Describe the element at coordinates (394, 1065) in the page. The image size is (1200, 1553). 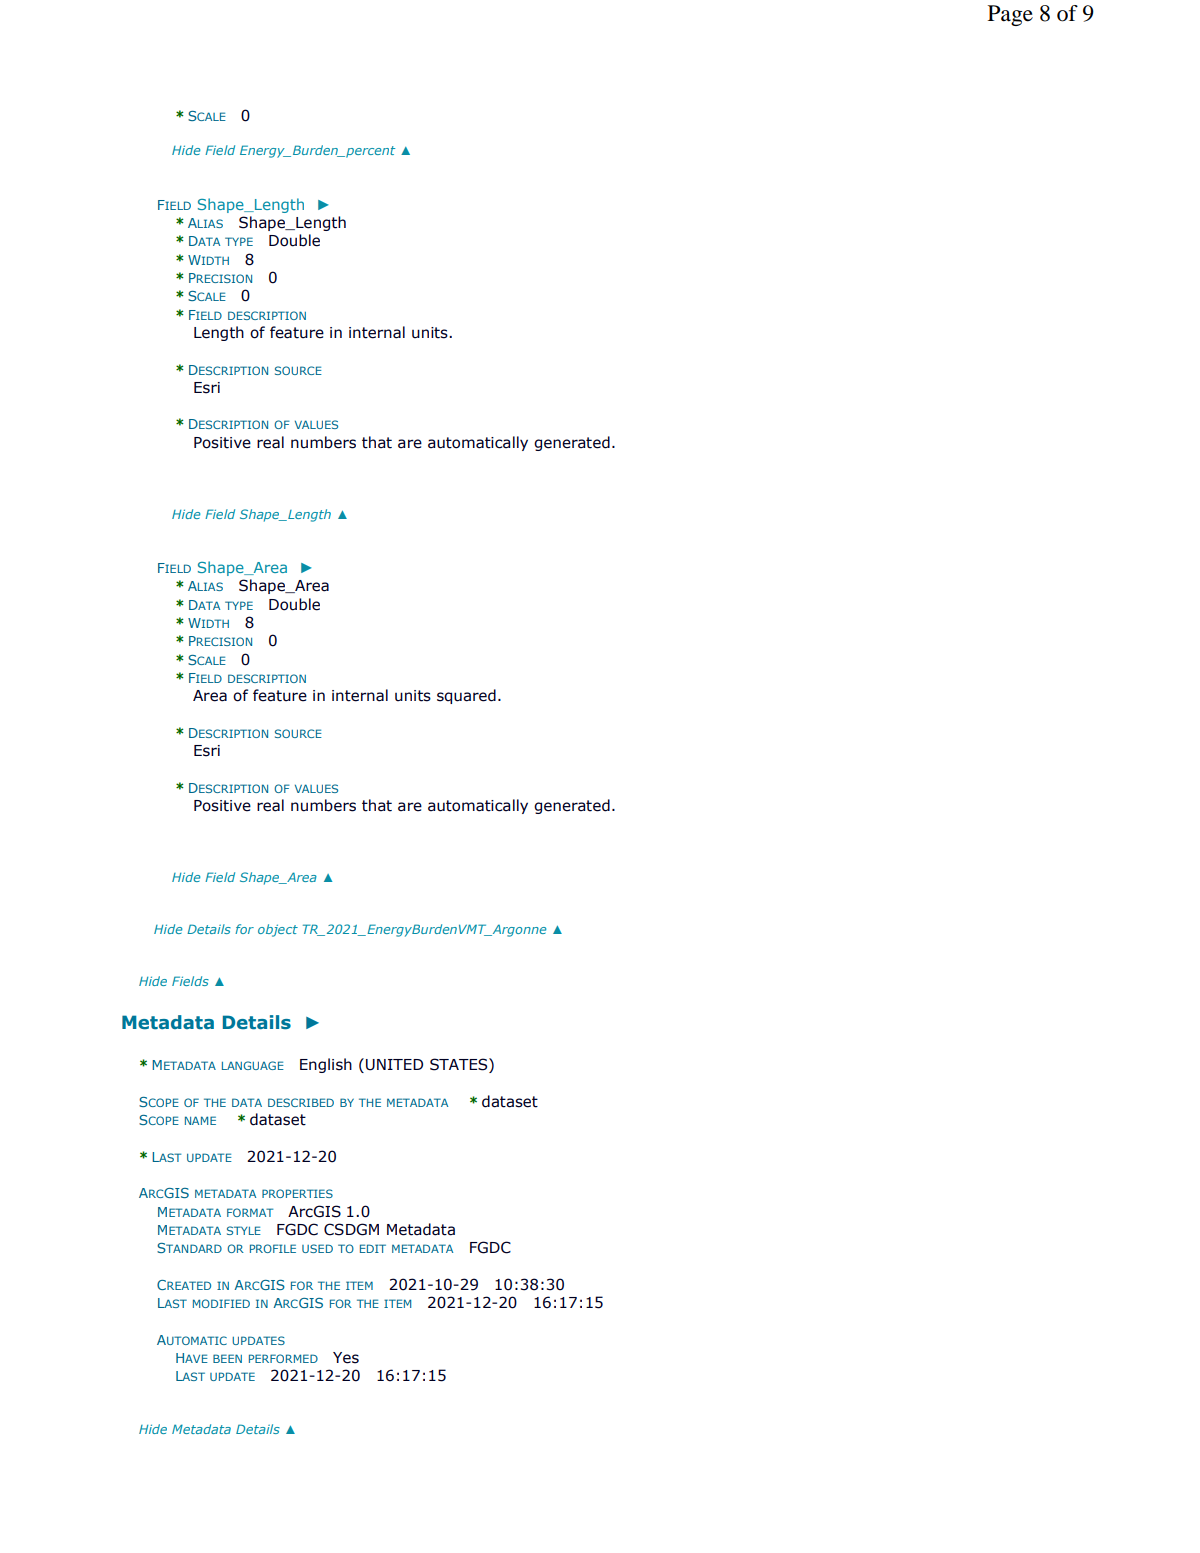
I see `UNITED` at that location.
